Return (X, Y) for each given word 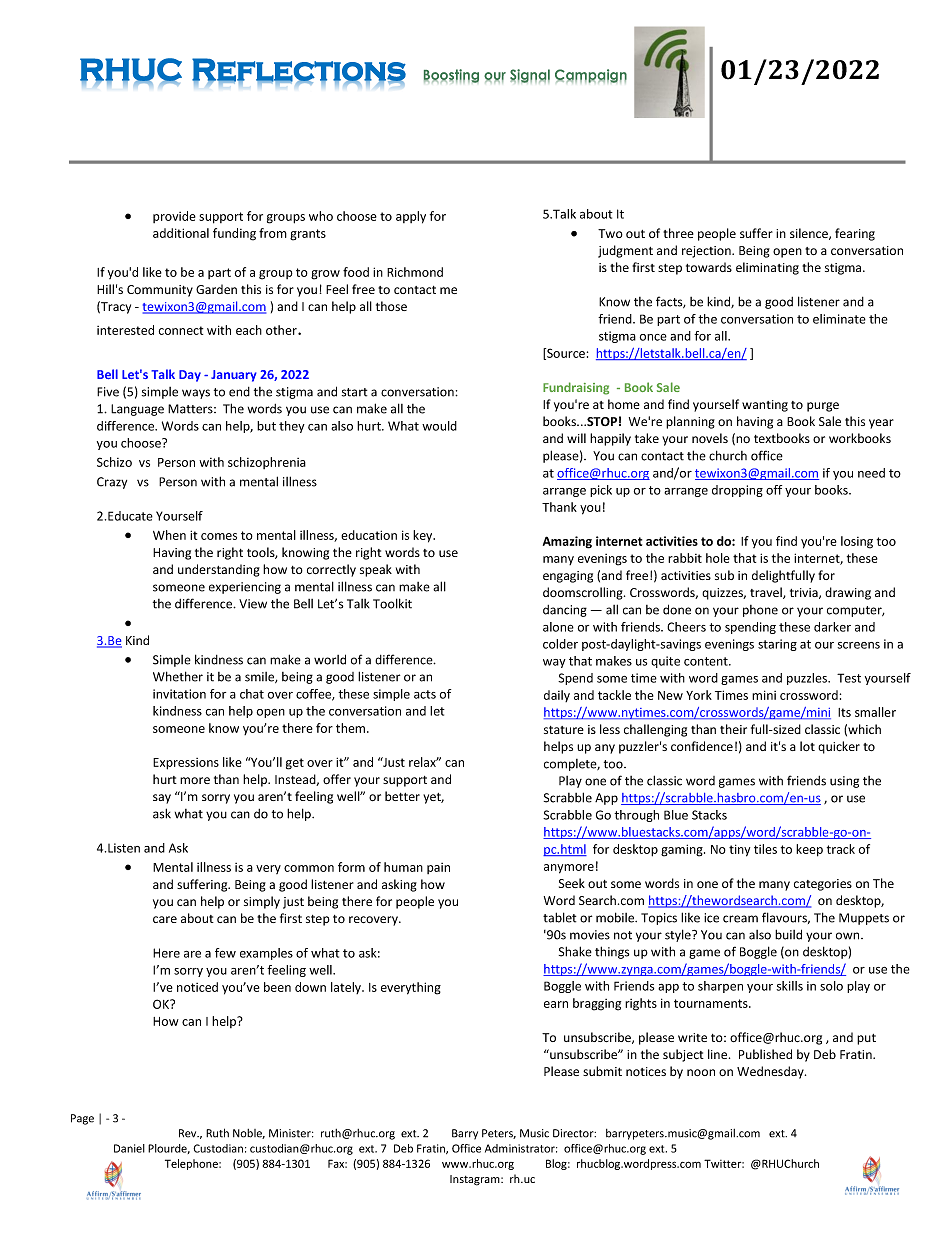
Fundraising (576, 388)
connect (181, 330)
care (165, 919)
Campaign (591, 76)
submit (602, 1071)
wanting (765, 406)
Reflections (299, 70)
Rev (189, 1133)
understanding (219, 570)
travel (767, 593)
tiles (765, 849)
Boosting (451, 76)
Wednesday (771, 1072)
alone (558, 627)
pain (438, 868)
